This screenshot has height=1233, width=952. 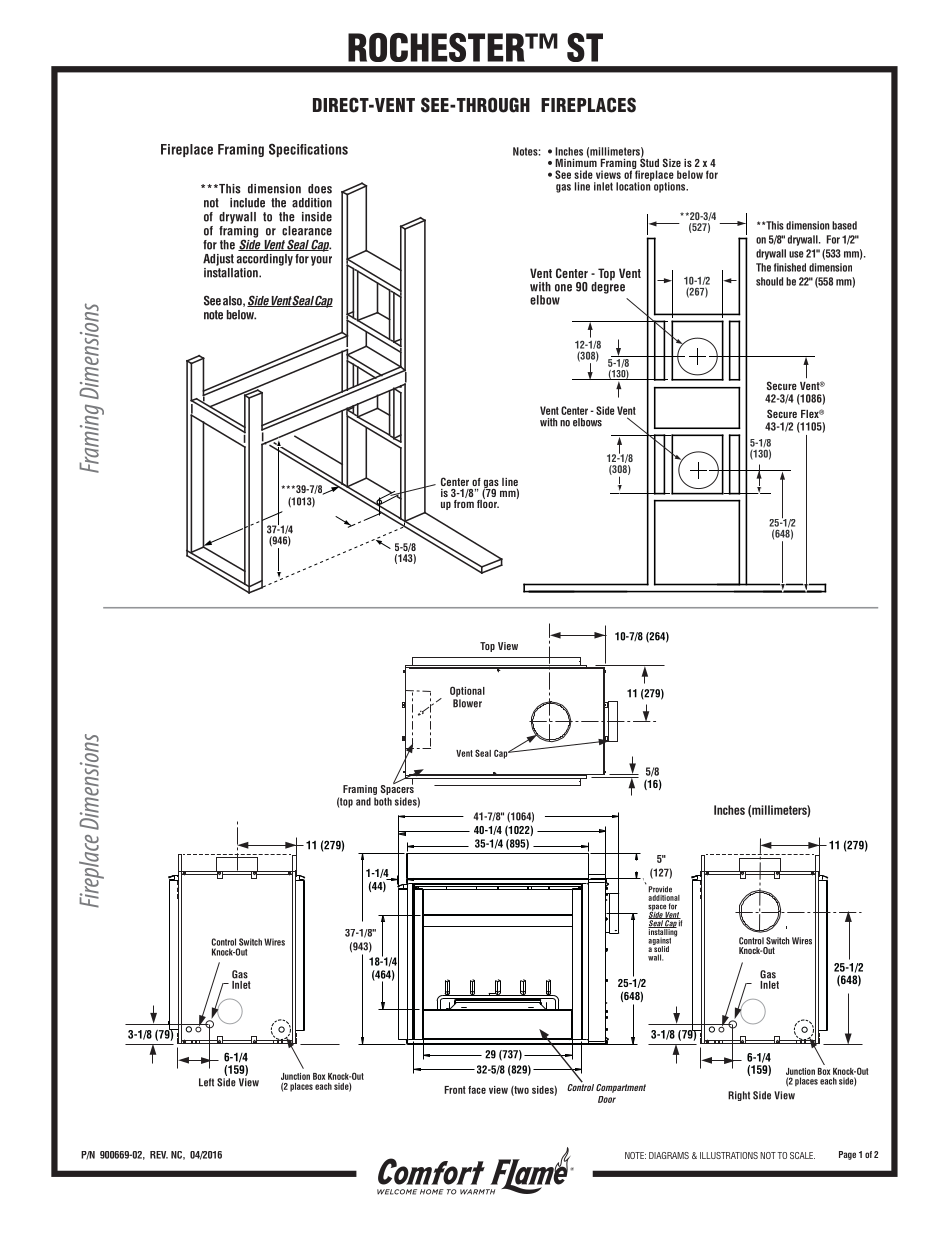 I want to click on Blower, so click(x=467, y=703).
